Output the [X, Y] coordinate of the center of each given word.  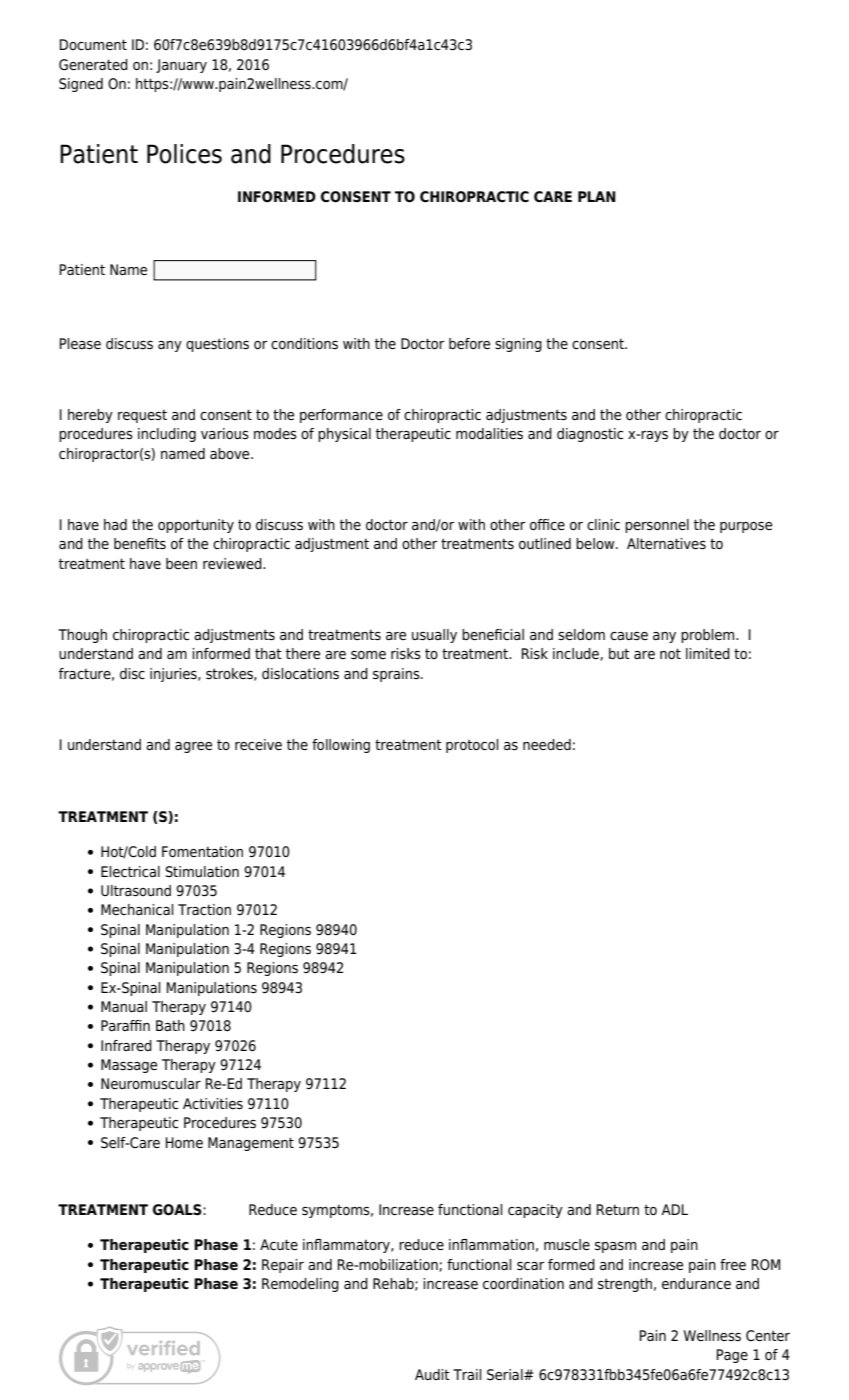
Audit [432, 1374]
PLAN [597, 196]
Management [251, 1144]
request [142, 416]
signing [518, 345]
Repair [283, 1266]
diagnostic [590, 435]
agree [193, 747]
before [469, 343]
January [181, 66]
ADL [674, 1209]
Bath [170, 1025]
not [670, 653]
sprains [397, 675]
